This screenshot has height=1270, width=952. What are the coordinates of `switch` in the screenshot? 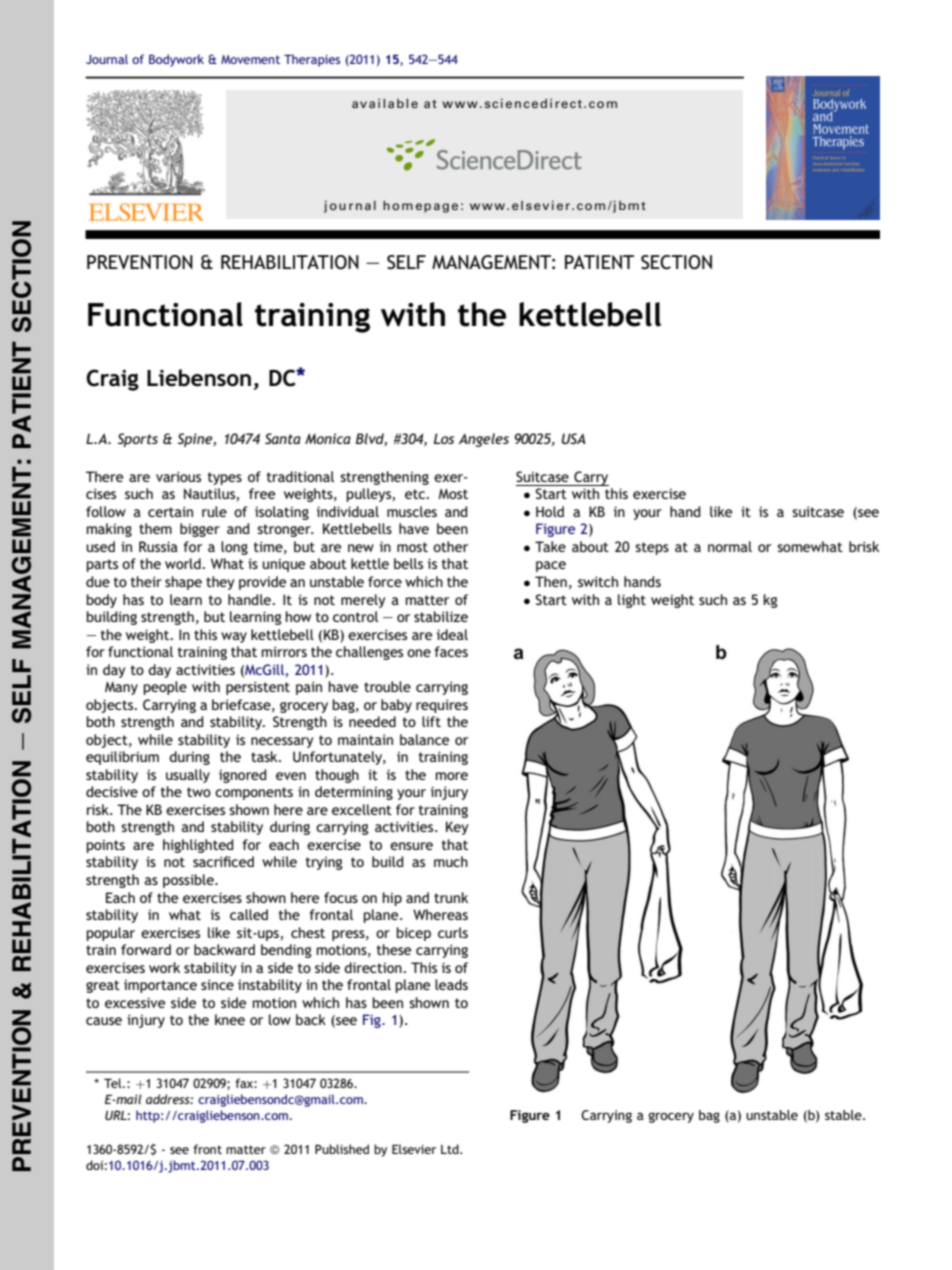 It's located at (598, 581).
